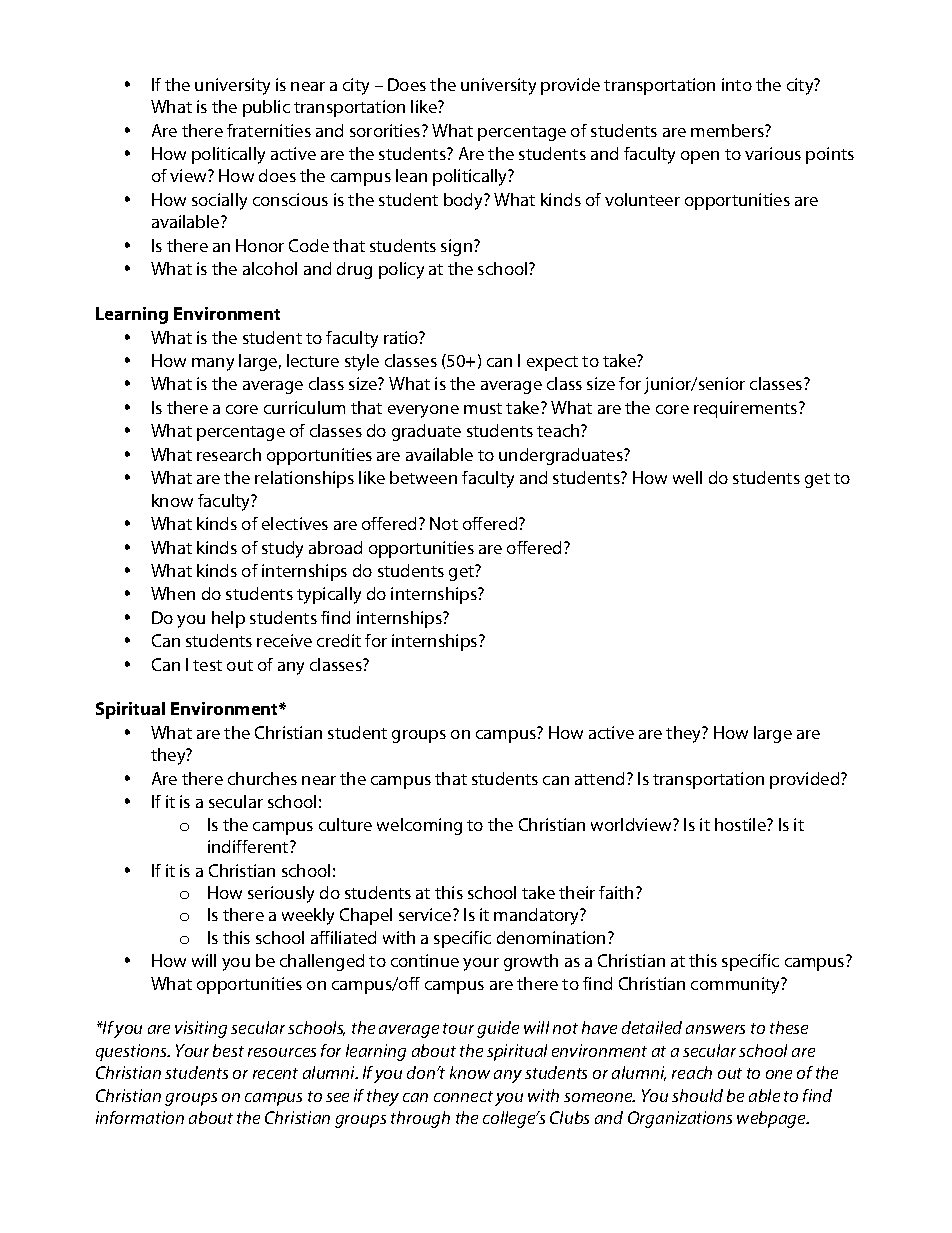 The height and width of the screenshot is (1233, 952). What do you see at coordinates (228, 1050) in the screenshot?
I see `best` at bounding box center [228, 1050].
